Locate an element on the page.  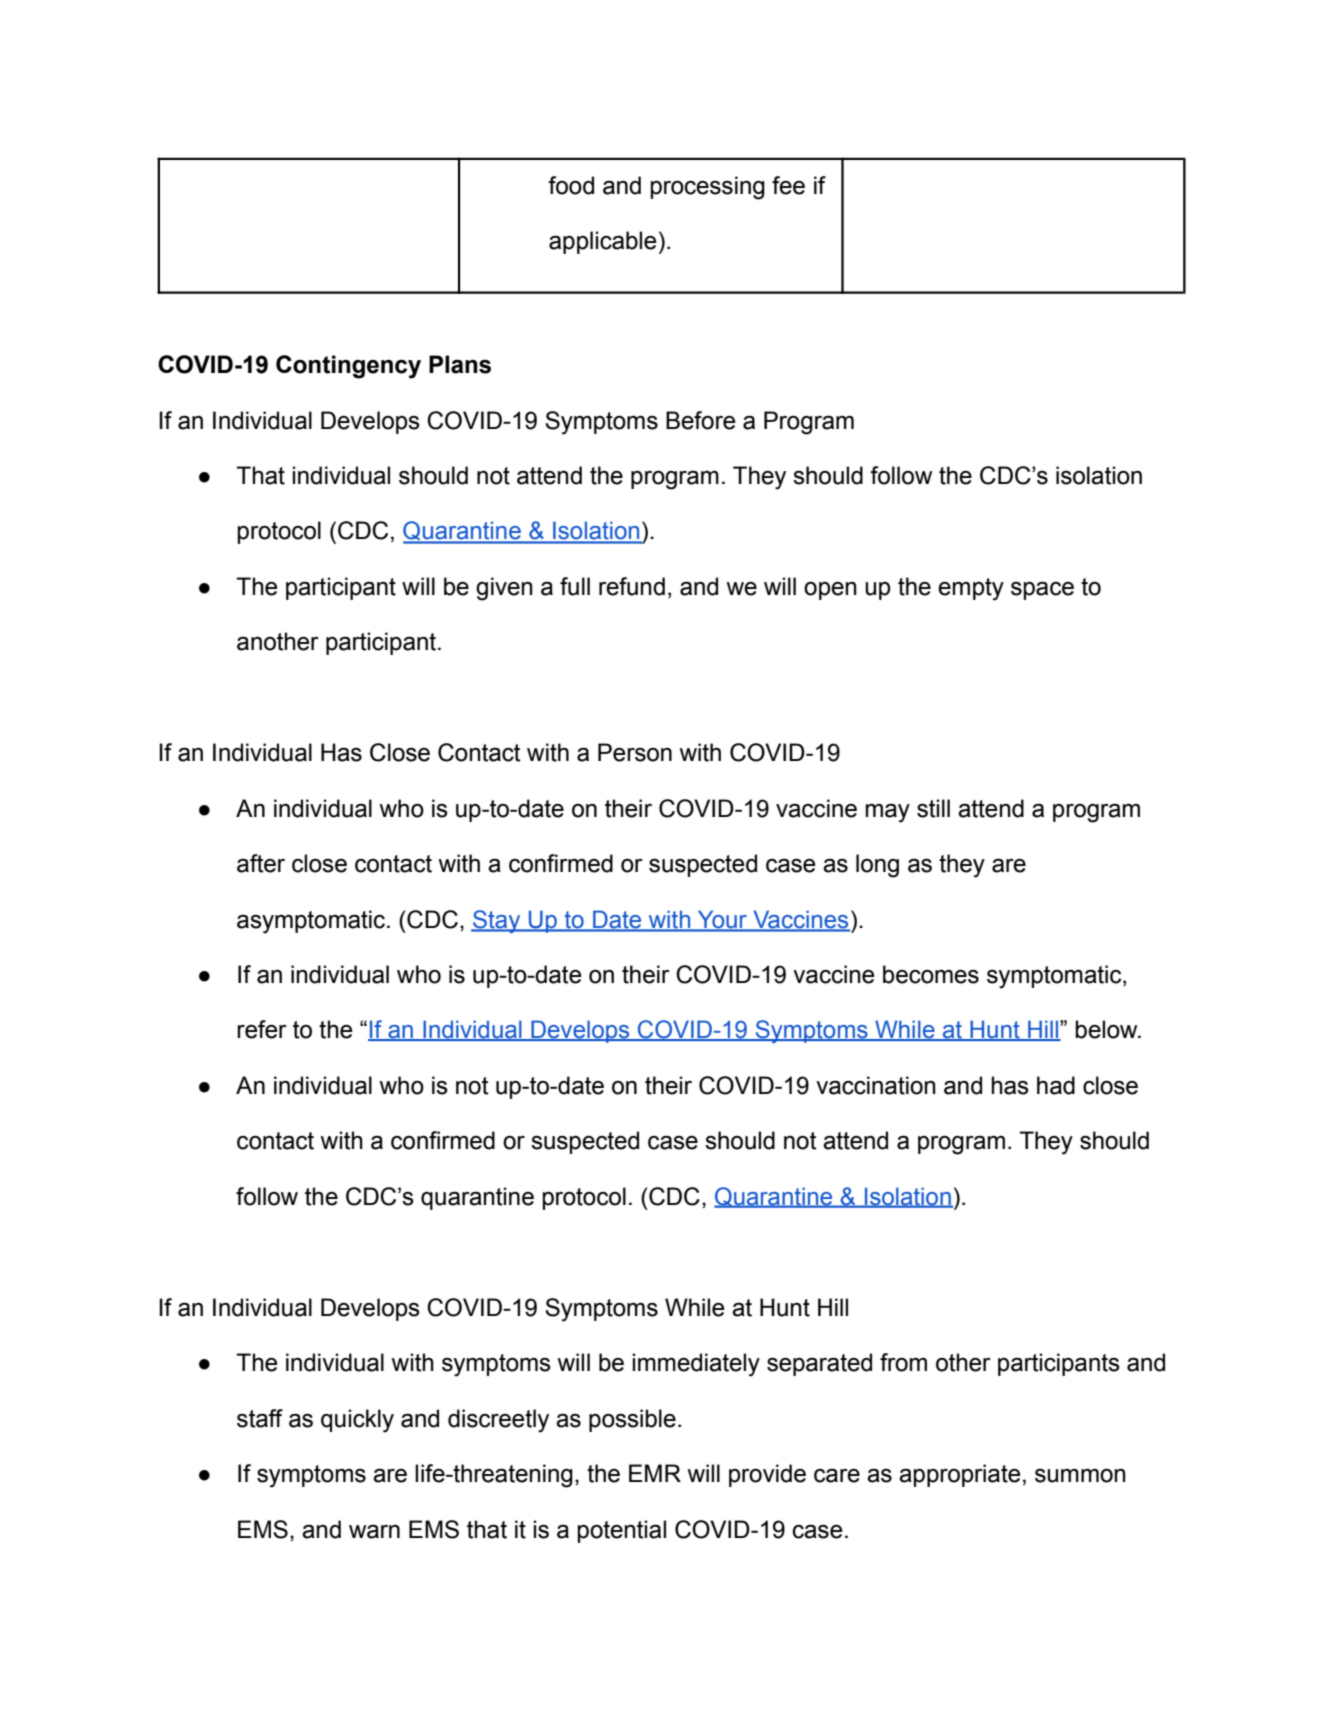
refer is located at coordinates (262, 1029).
